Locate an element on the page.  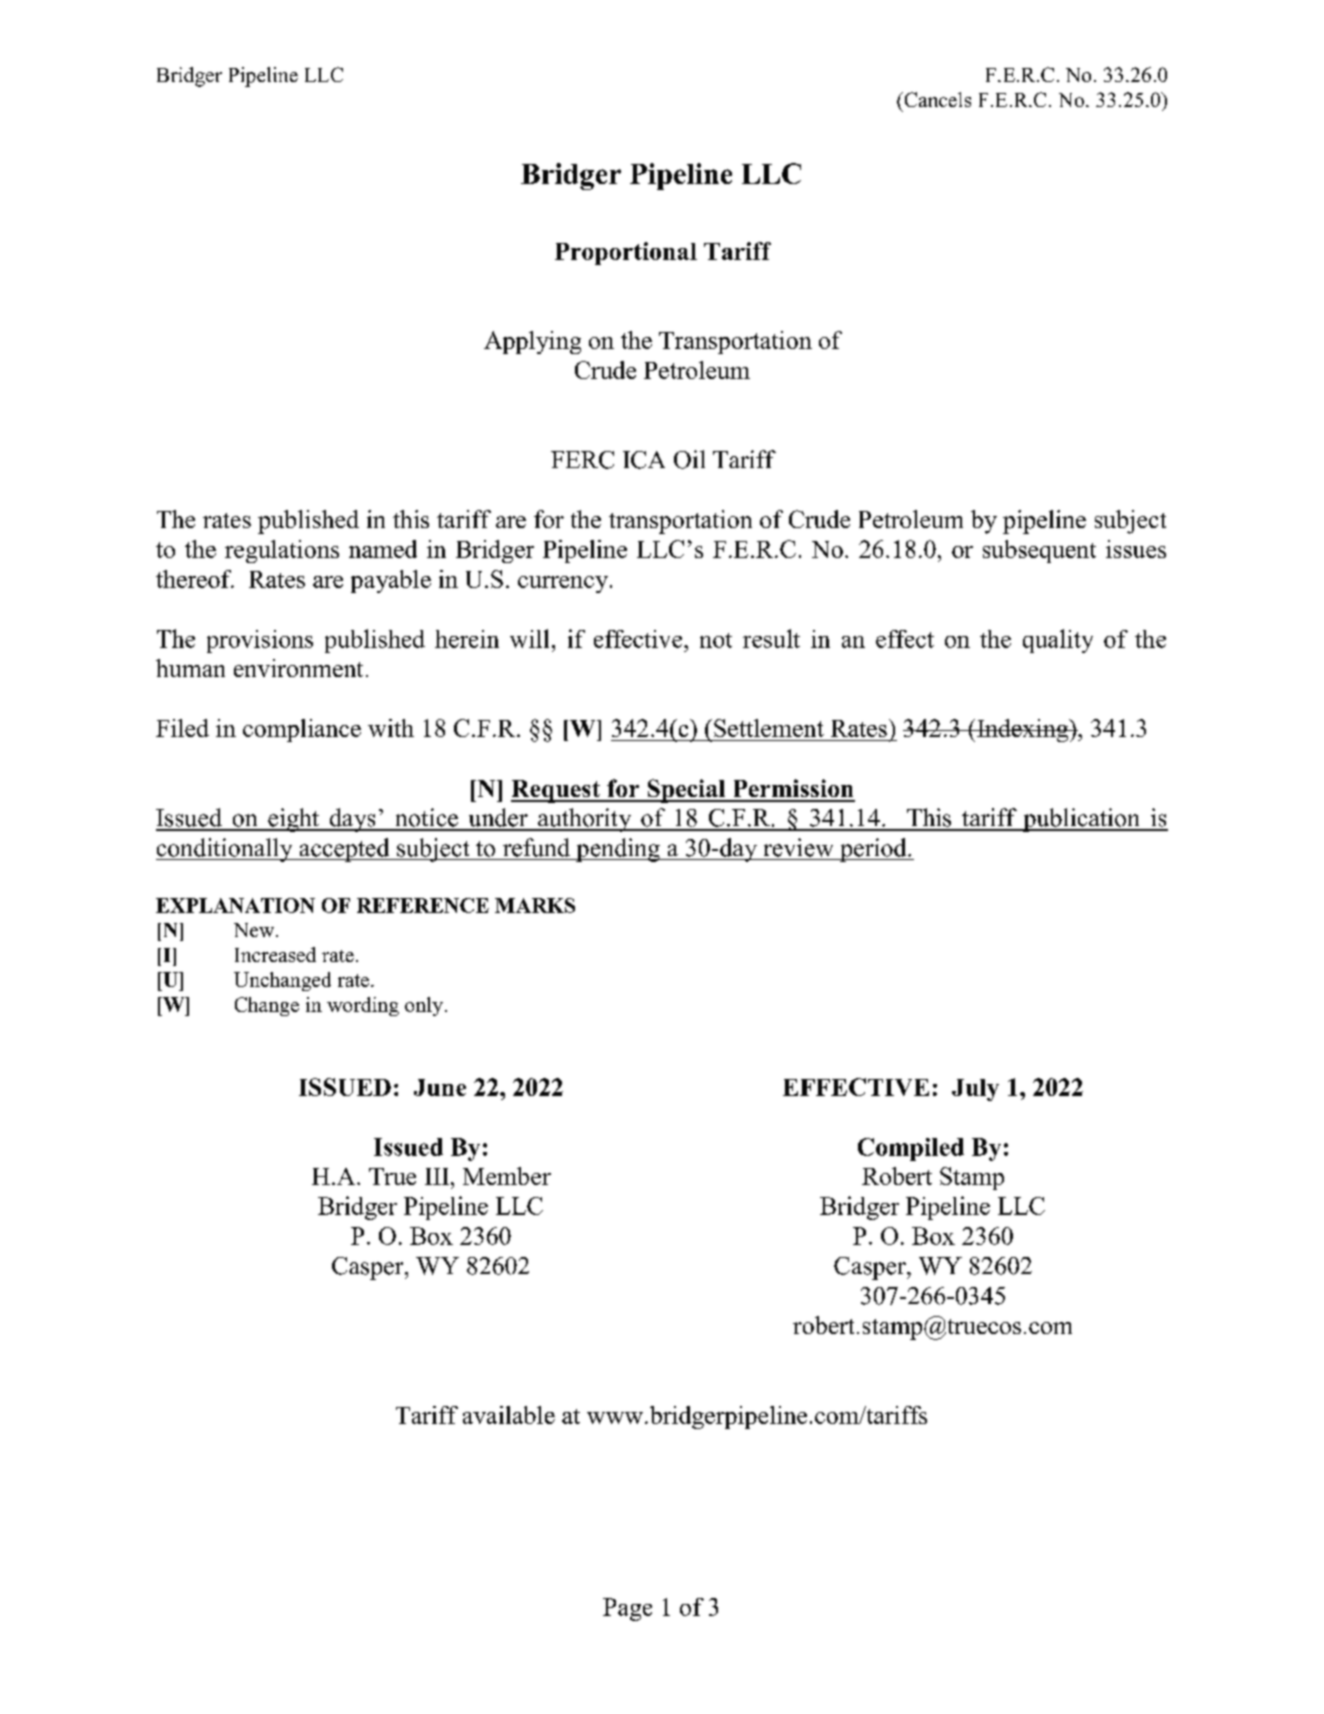
Cancels is located at coordinates (936, 99).
